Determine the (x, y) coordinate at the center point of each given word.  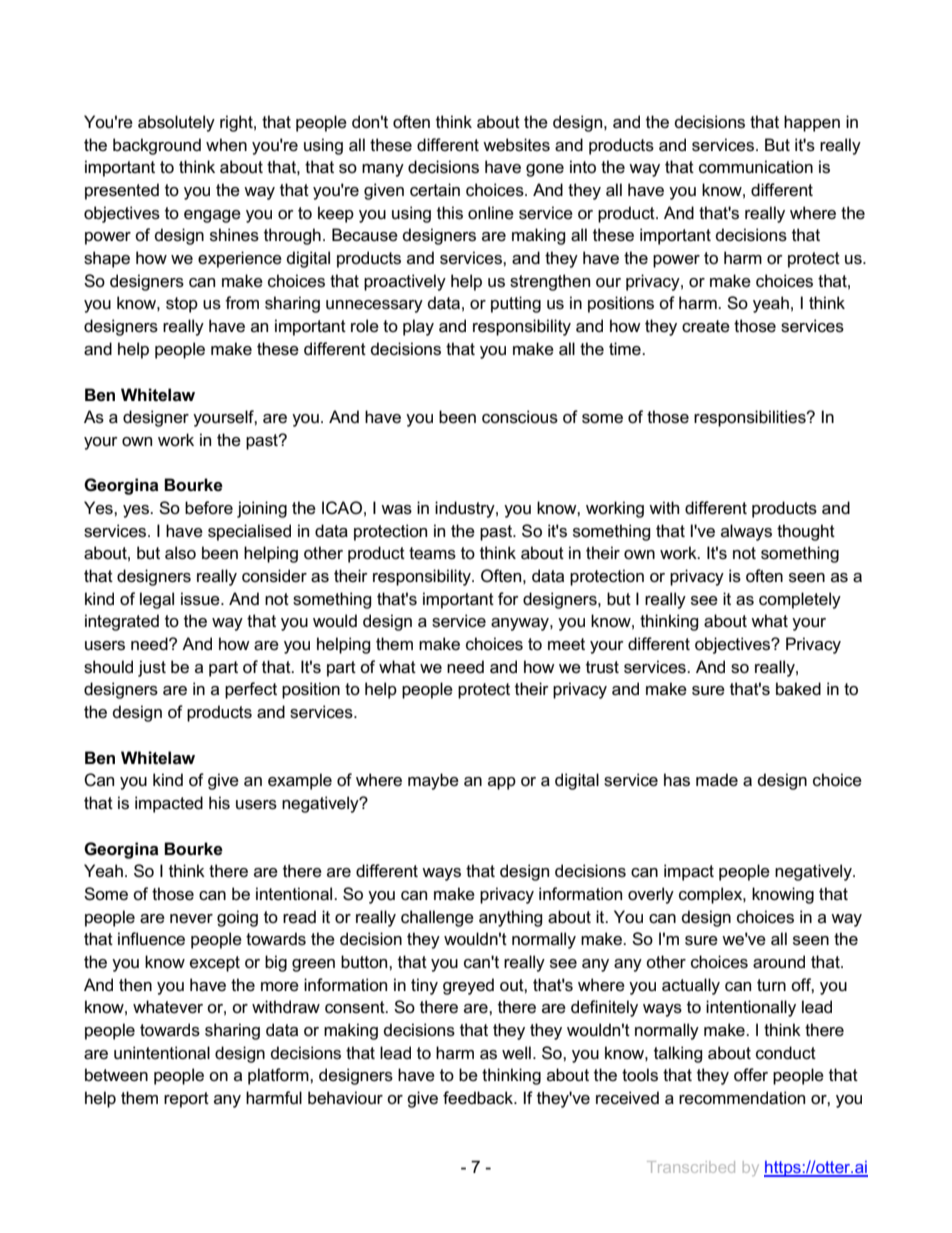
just (152, 668)
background (157, 146)
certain (435, 190)
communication (756, 167)
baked (798, 689)
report (186, 1100)
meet (566, 644)
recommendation (742, 1098)
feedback (479, 1098)
